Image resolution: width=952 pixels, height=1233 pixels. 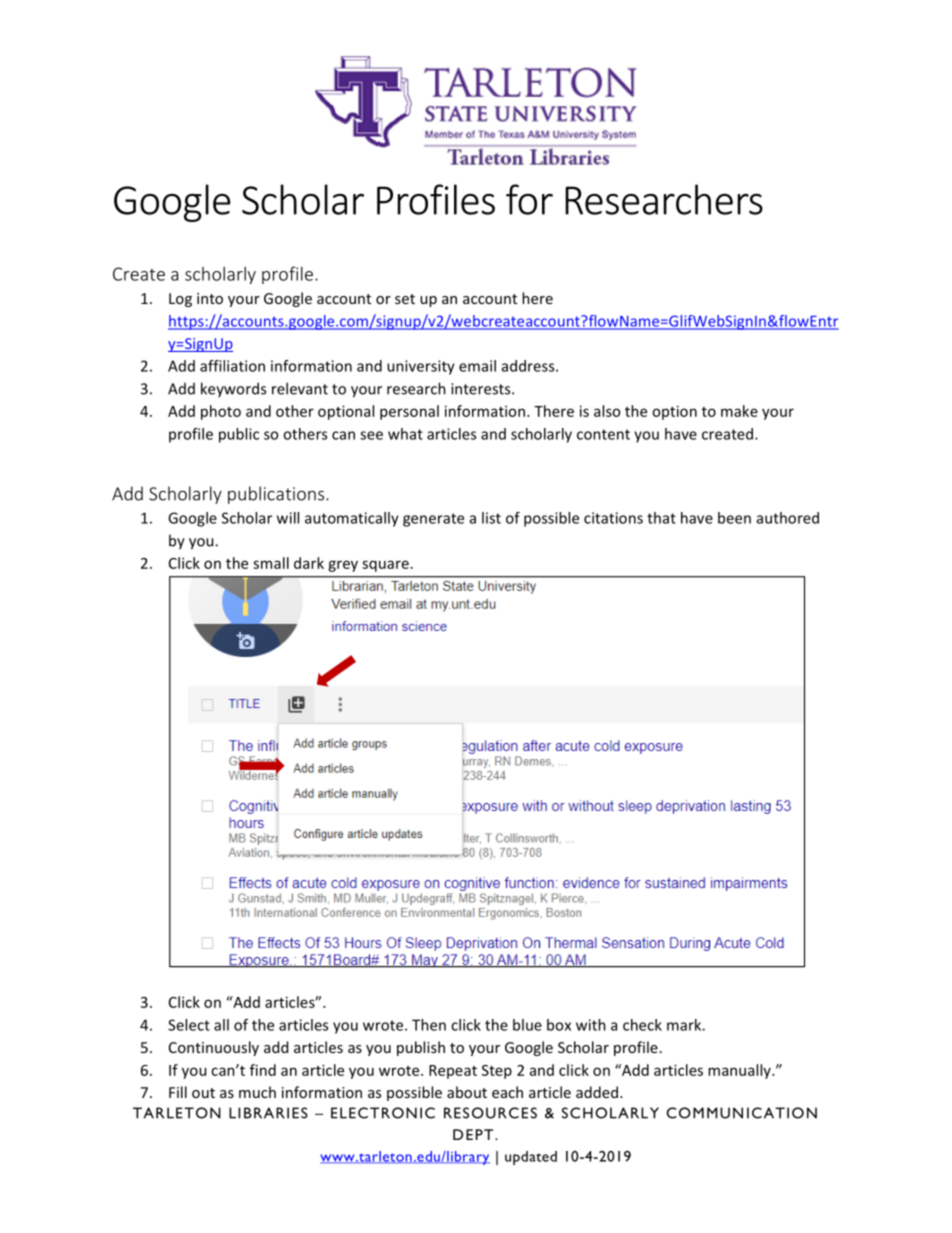 I want to click on manually, so click(x=740, y=1071).
